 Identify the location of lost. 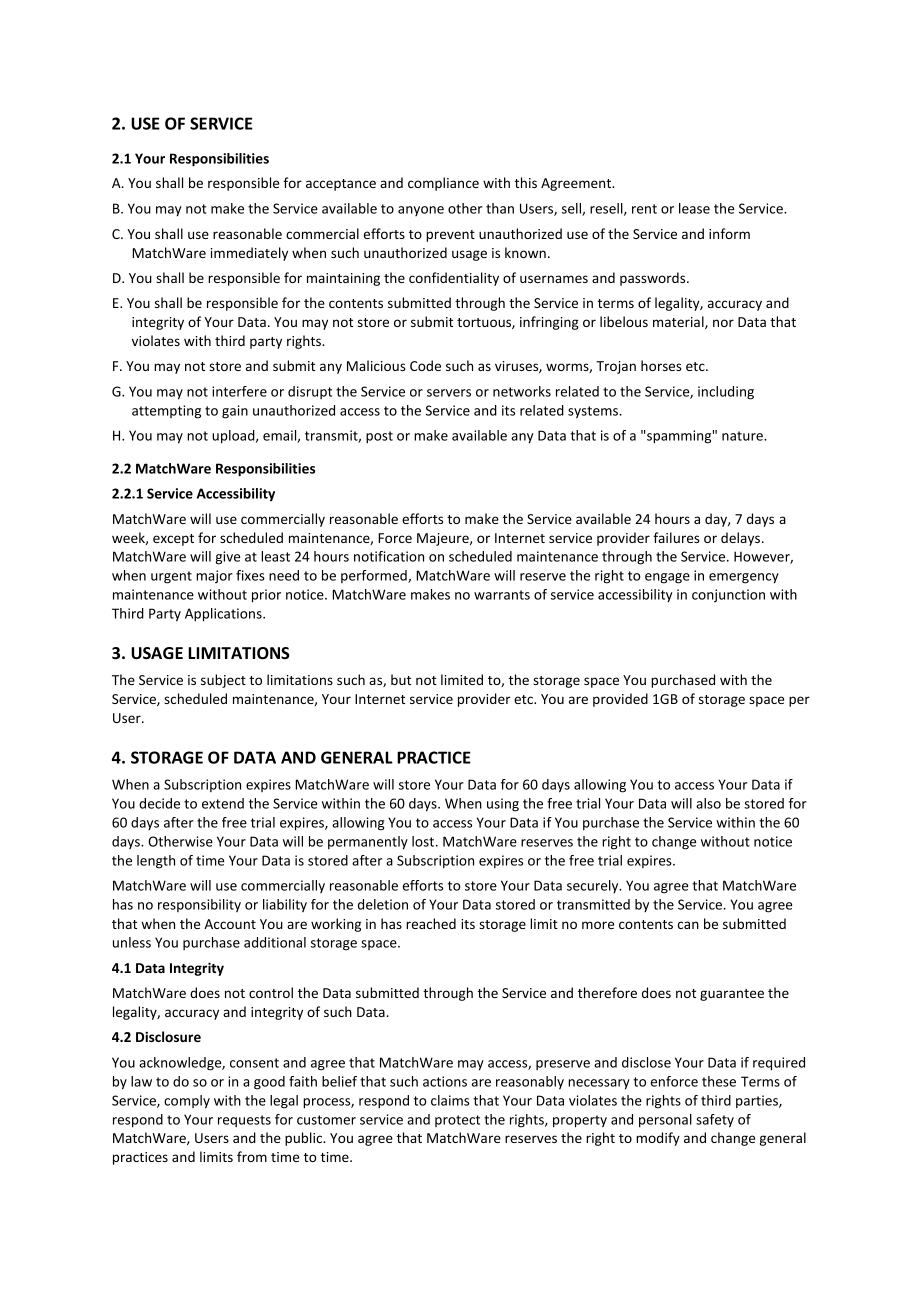
(423, 841).
